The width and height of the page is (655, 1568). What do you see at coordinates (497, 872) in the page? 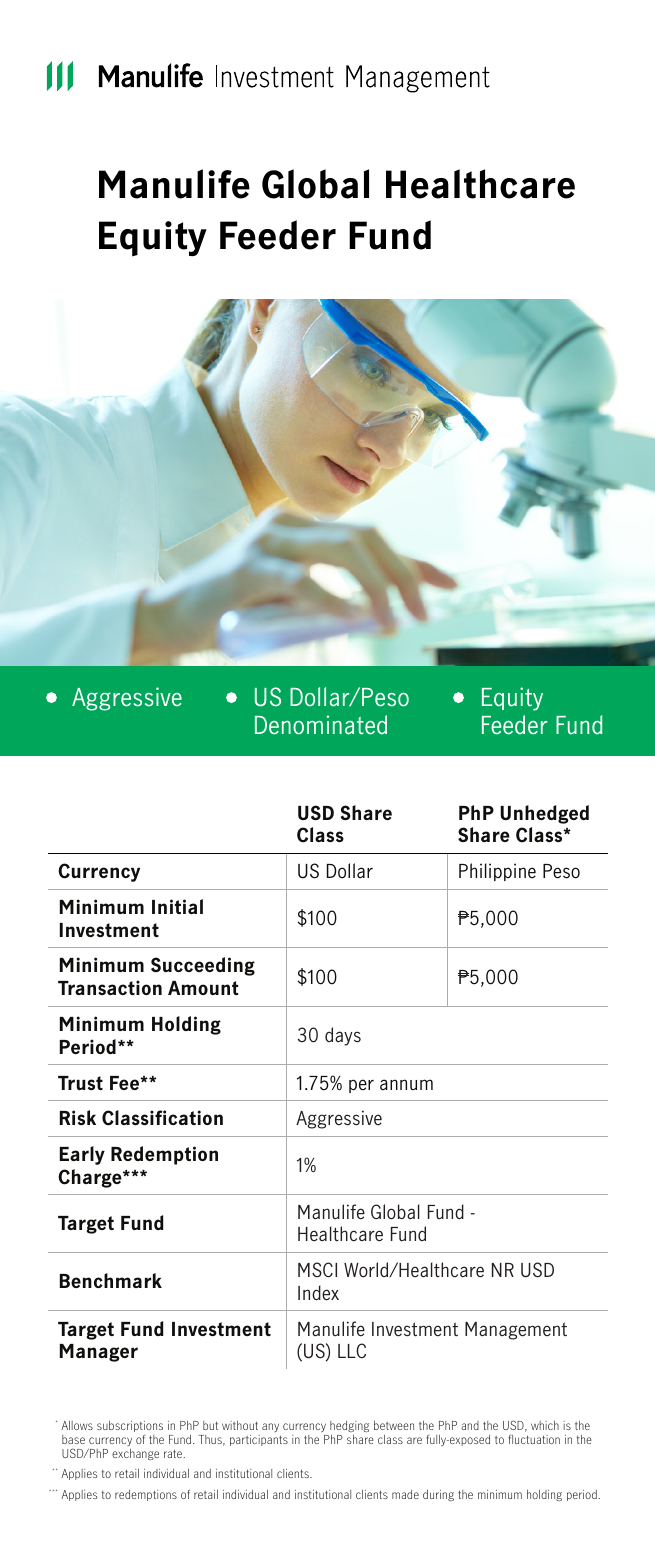
I see `Philippine` at bounding box center [497, 872].
